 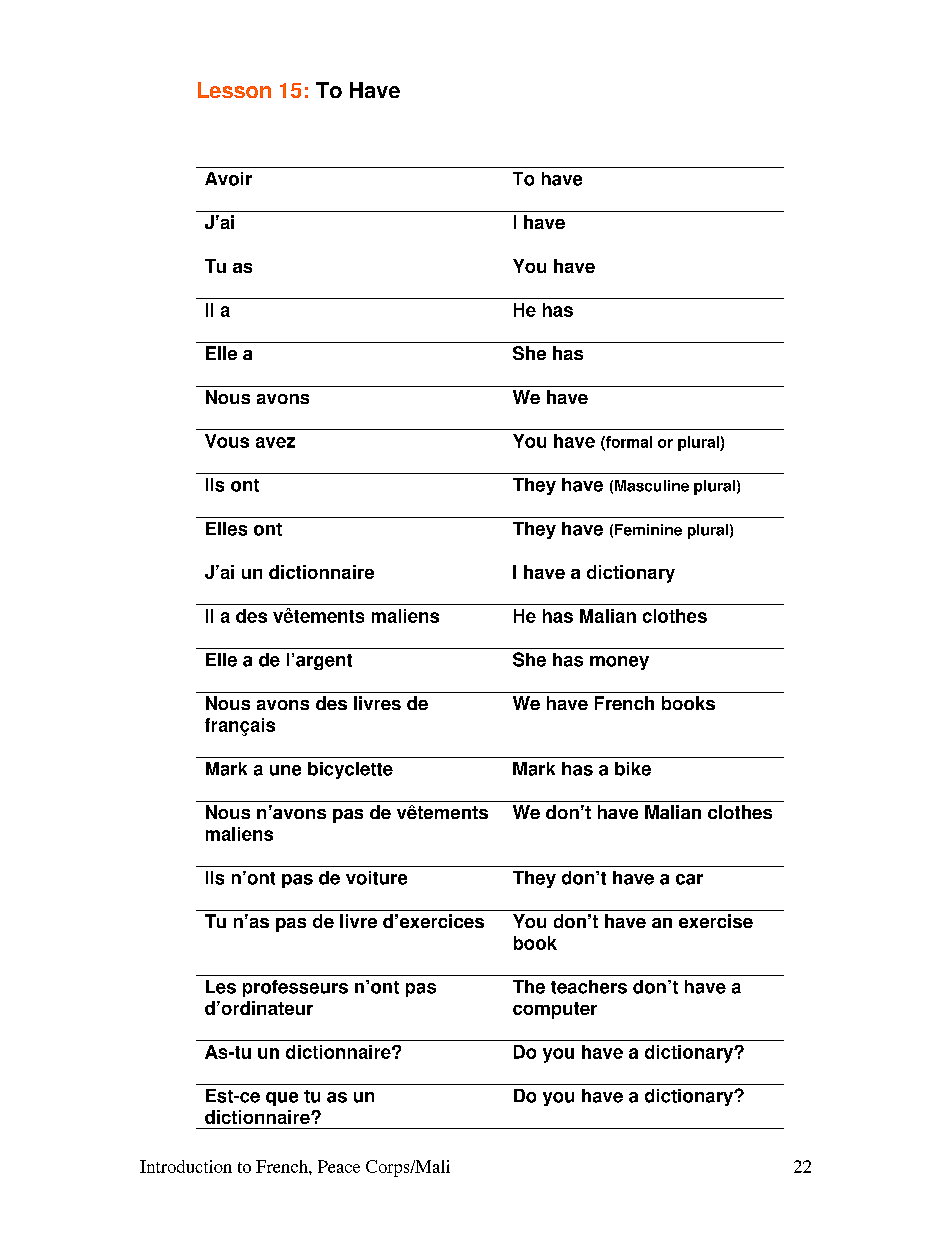 I want to click on bike, so click(x=633, y=769).
